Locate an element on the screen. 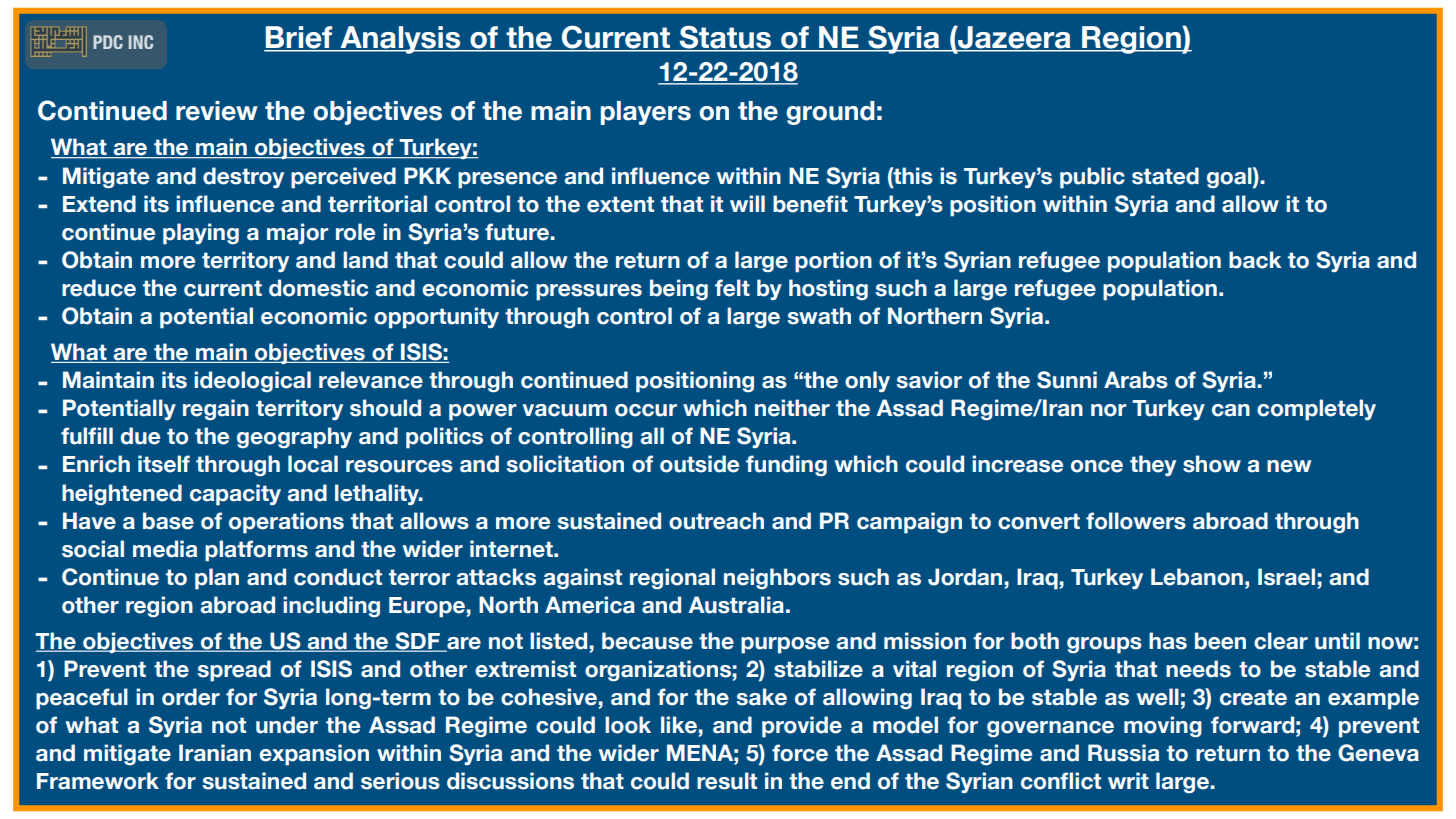  stated is located at coordinates (1165, 176).
